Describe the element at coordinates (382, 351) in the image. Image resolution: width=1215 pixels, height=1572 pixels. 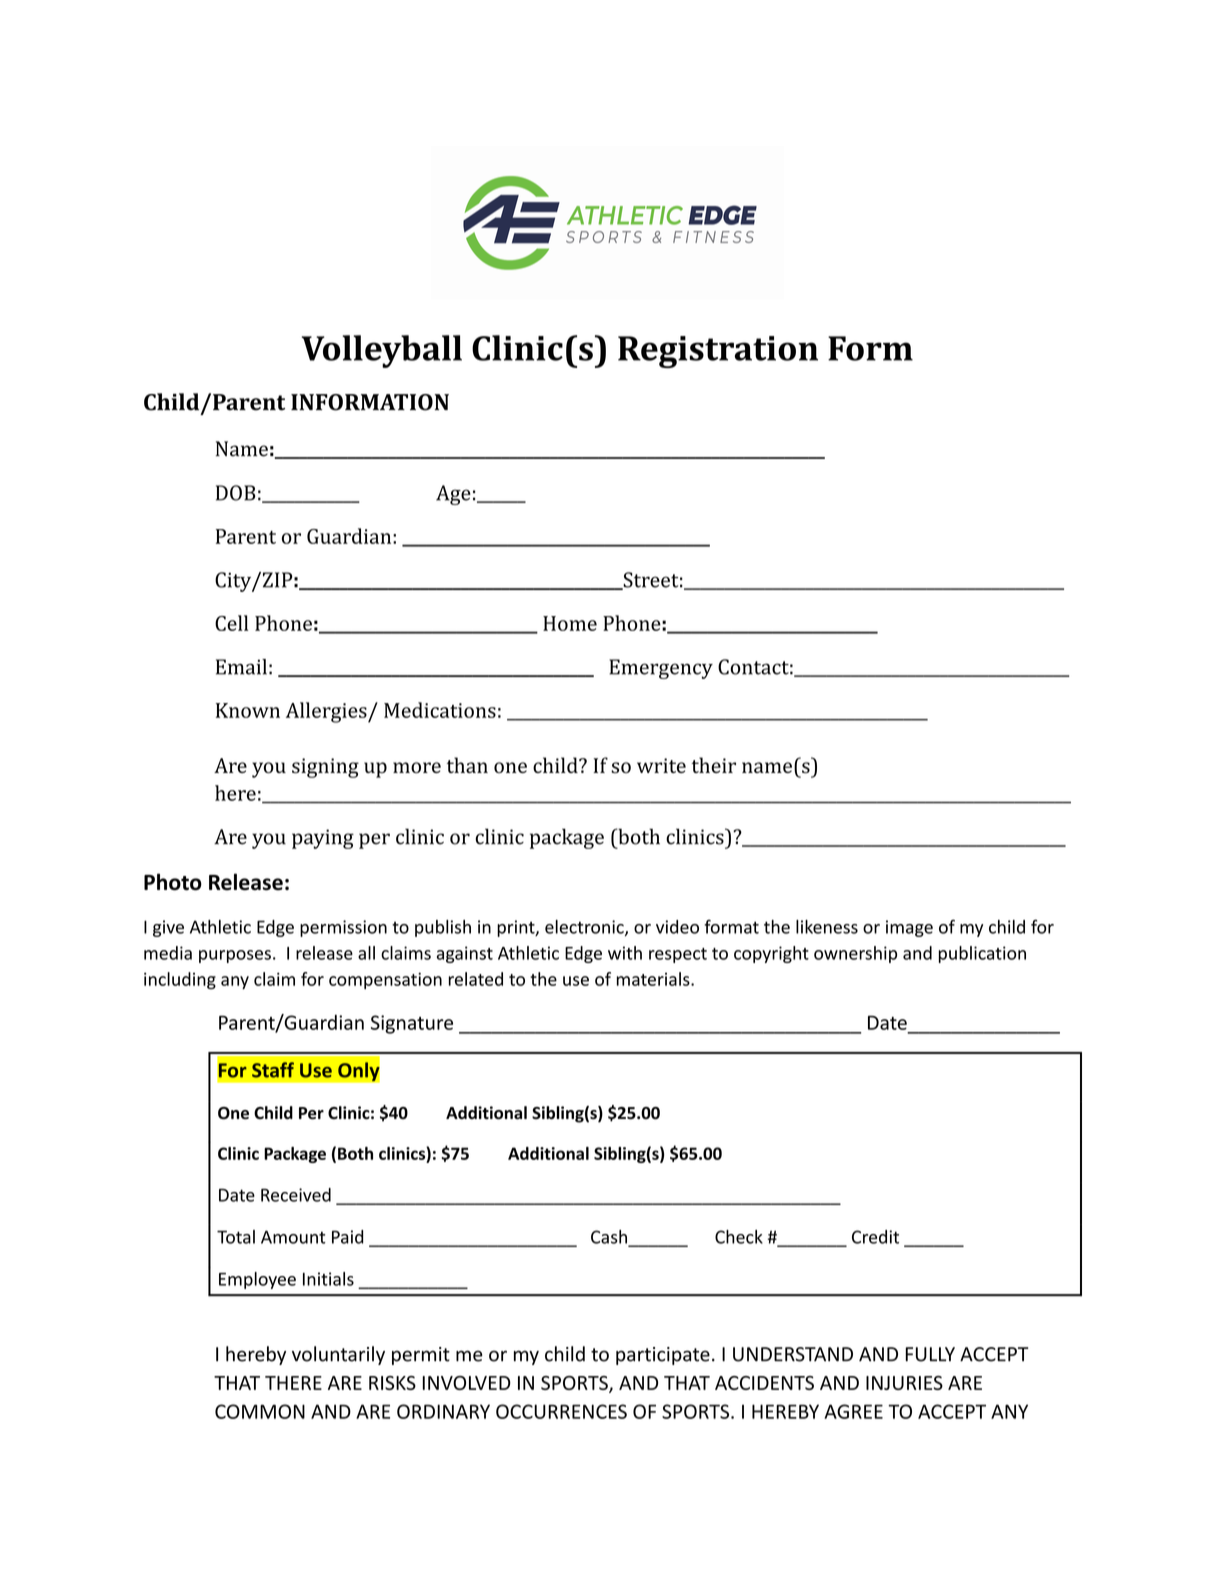
I see `Volleyball` at that location.
